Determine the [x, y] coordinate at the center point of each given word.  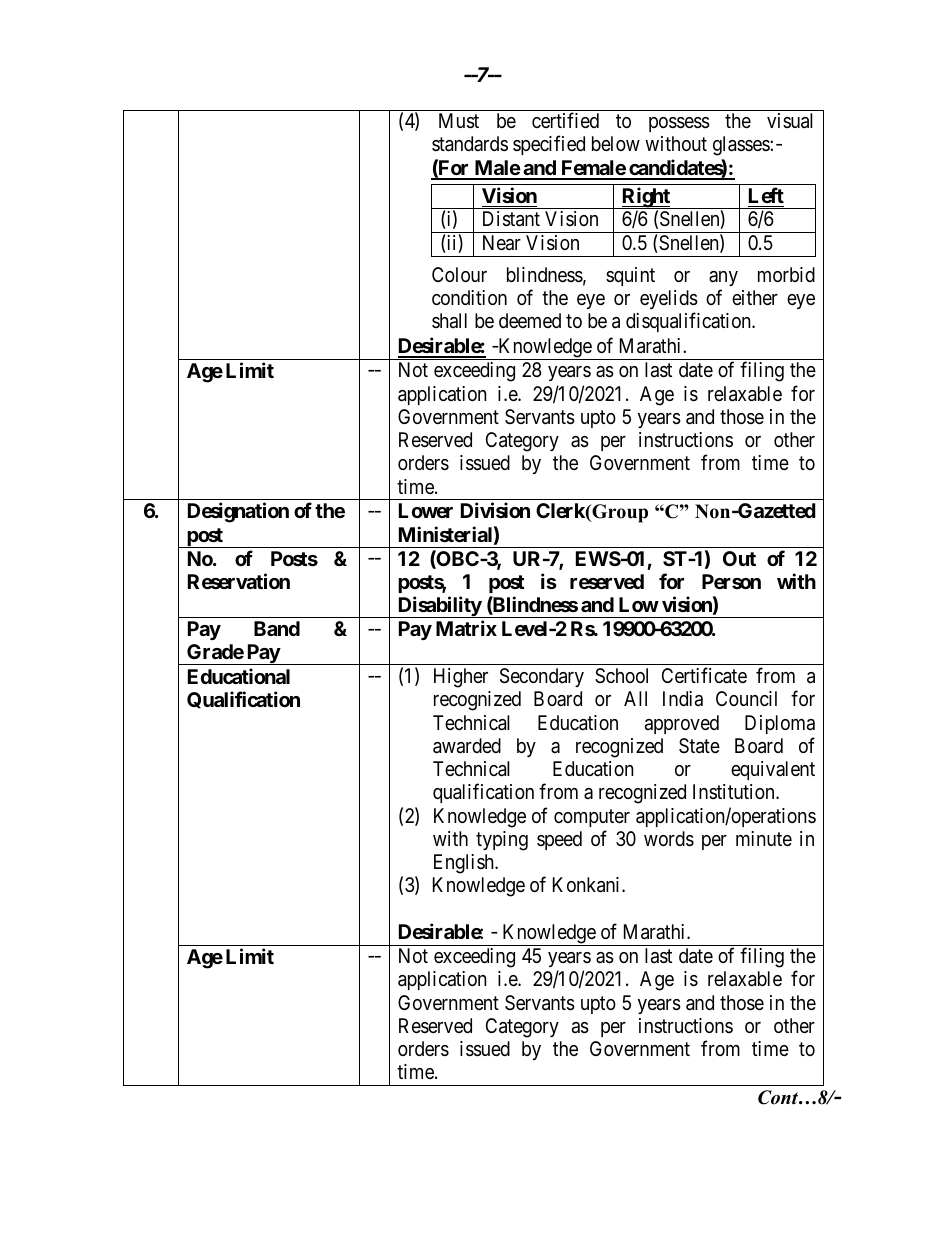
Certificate [704, 675]
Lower [426, 510]
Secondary [542, 677]
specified [549, 145]
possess [679, 124]
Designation [238, 512]
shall [449, 321]
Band [277, 628]
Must [459, 121]
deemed [530, 320]
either [755, 297]
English [465, 864]
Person [731, 581]
